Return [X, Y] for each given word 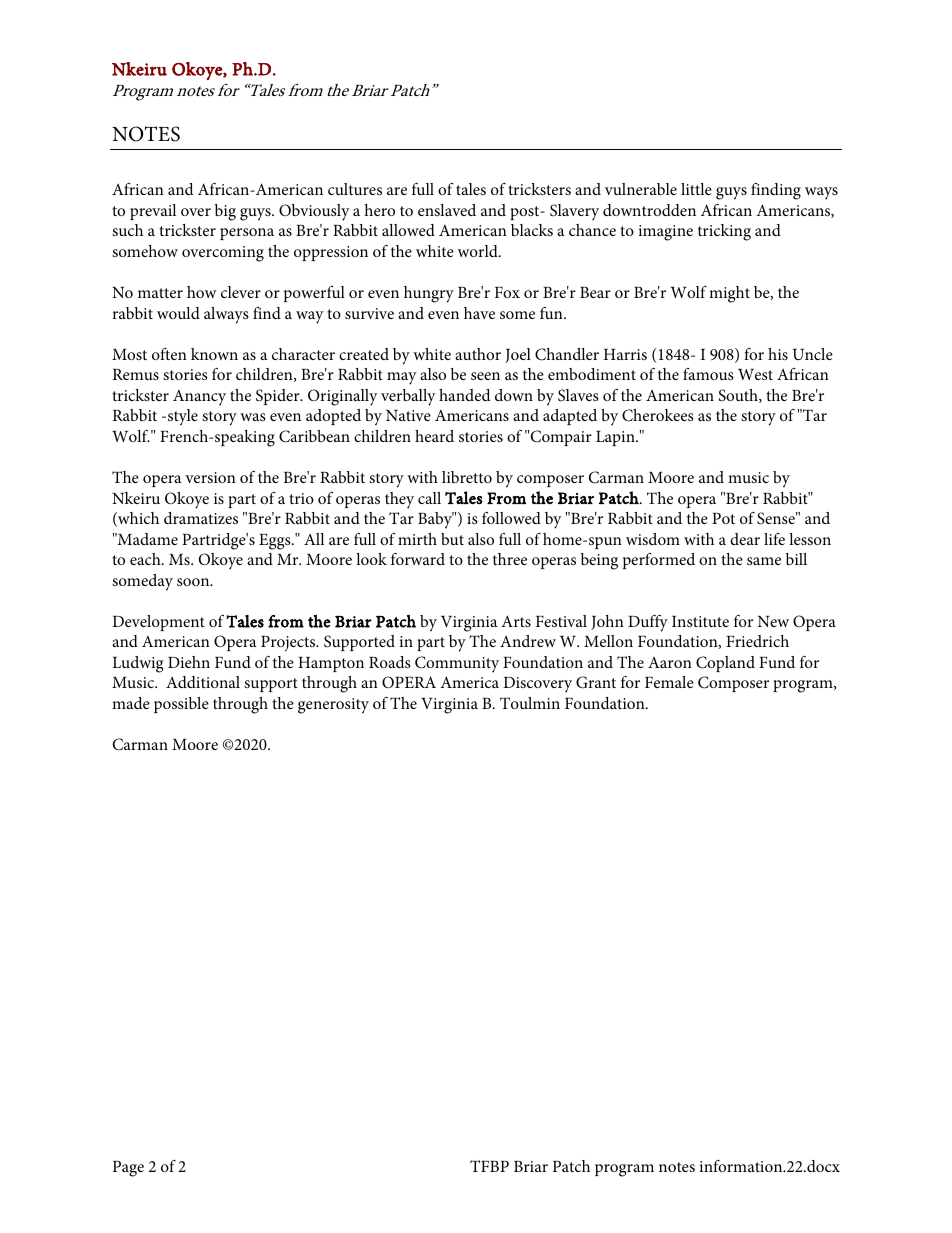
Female [669, 682]
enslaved [447, 210]
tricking [724, 232]
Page [128, 1169]
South [739, 396]
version [210, 477]
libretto [467, 477]
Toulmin [530, 703]
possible [181, 705]
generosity [333, 706]
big [225, 212]
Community [457, 664]
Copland [725, 664]
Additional [203, 682]
